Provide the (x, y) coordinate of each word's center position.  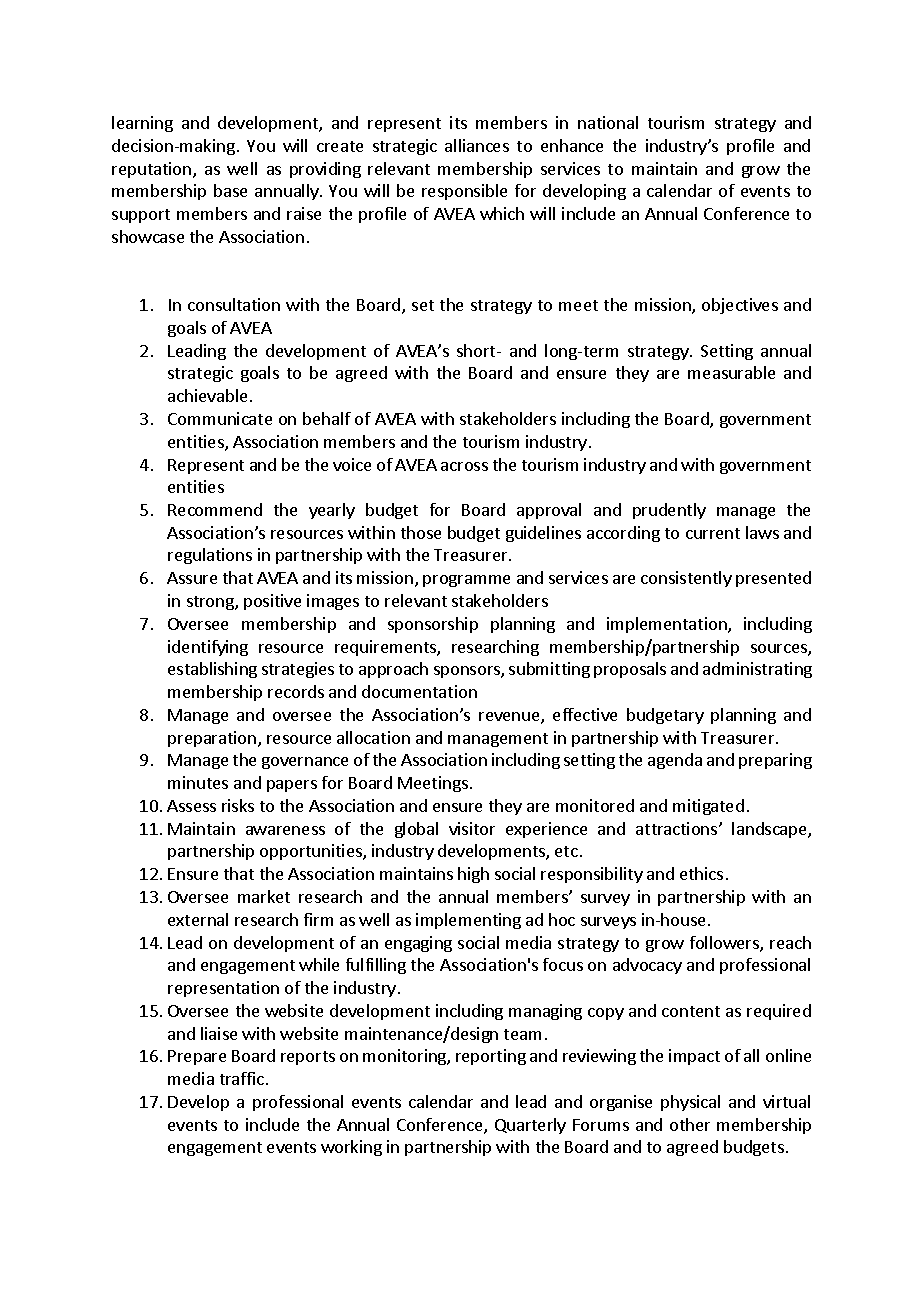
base (230, 190)
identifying (208, 648)
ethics (701, 873)
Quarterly (530, 1126)
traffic (242, 1078)
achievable (207, 395)
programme (466, 581)
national (608, 122)
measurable (731, 372)
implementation (668, 625)
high (473, 875)
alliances (477, 145)
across (464, 466)
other (690, 1124)
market (264, 896)
